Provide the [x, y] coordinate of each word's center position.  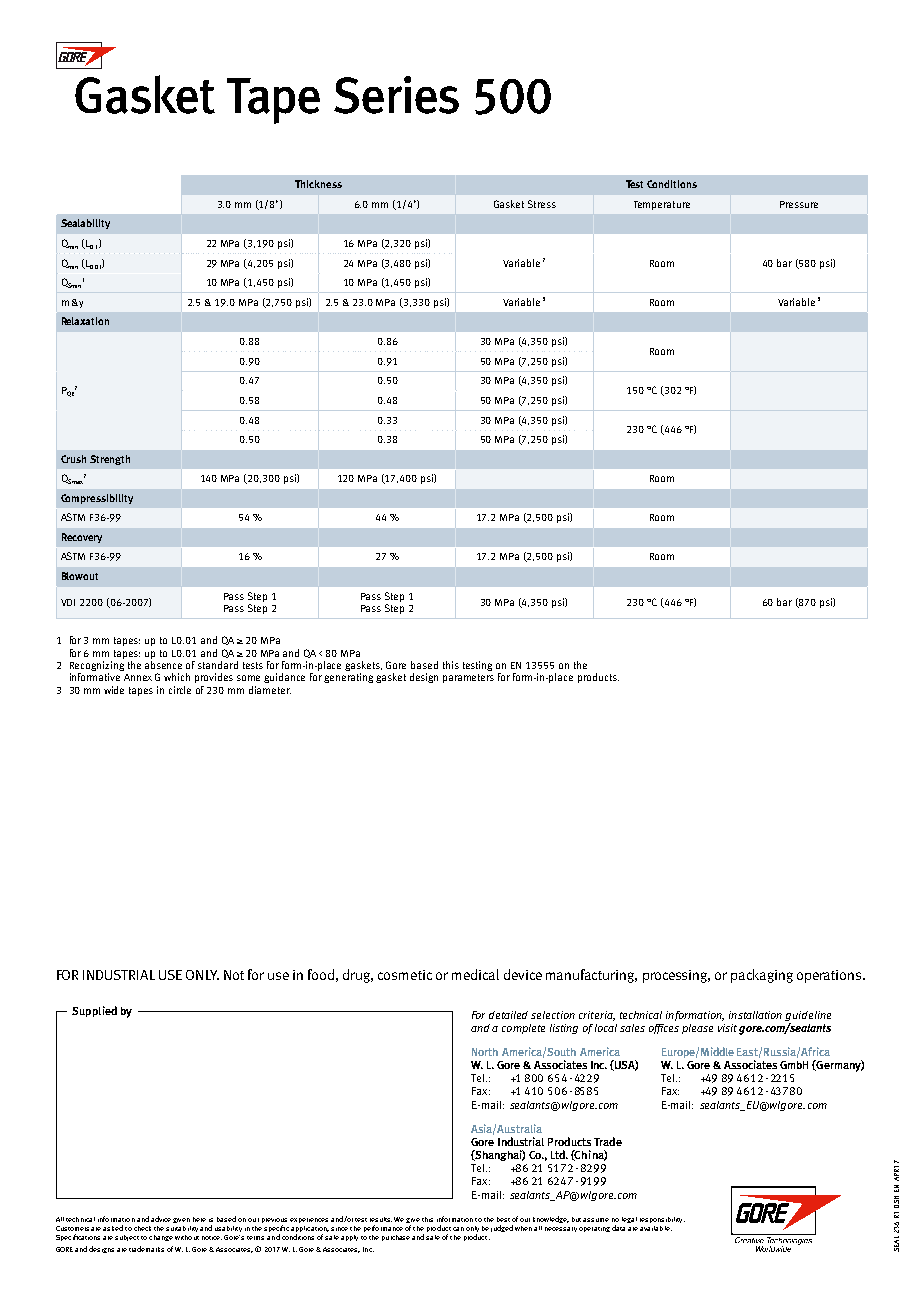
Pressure [799, 204]
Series [396, 95]
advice [161, 1219]
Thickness [318, 184]
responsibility [662, 1220]
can [458, 1229]
